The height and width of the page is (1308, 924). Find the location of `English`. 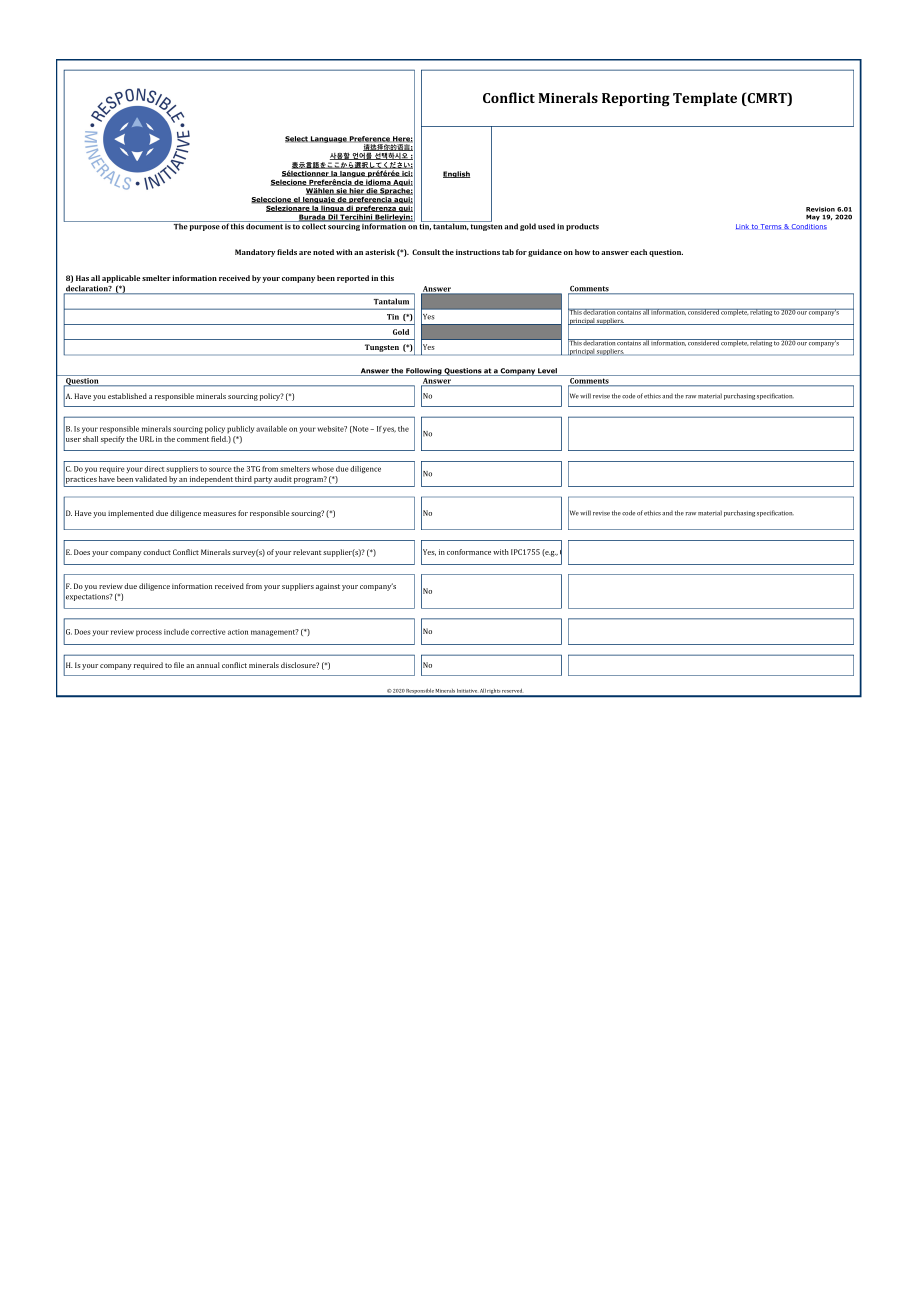

English is located at coordinates (456, 174).
